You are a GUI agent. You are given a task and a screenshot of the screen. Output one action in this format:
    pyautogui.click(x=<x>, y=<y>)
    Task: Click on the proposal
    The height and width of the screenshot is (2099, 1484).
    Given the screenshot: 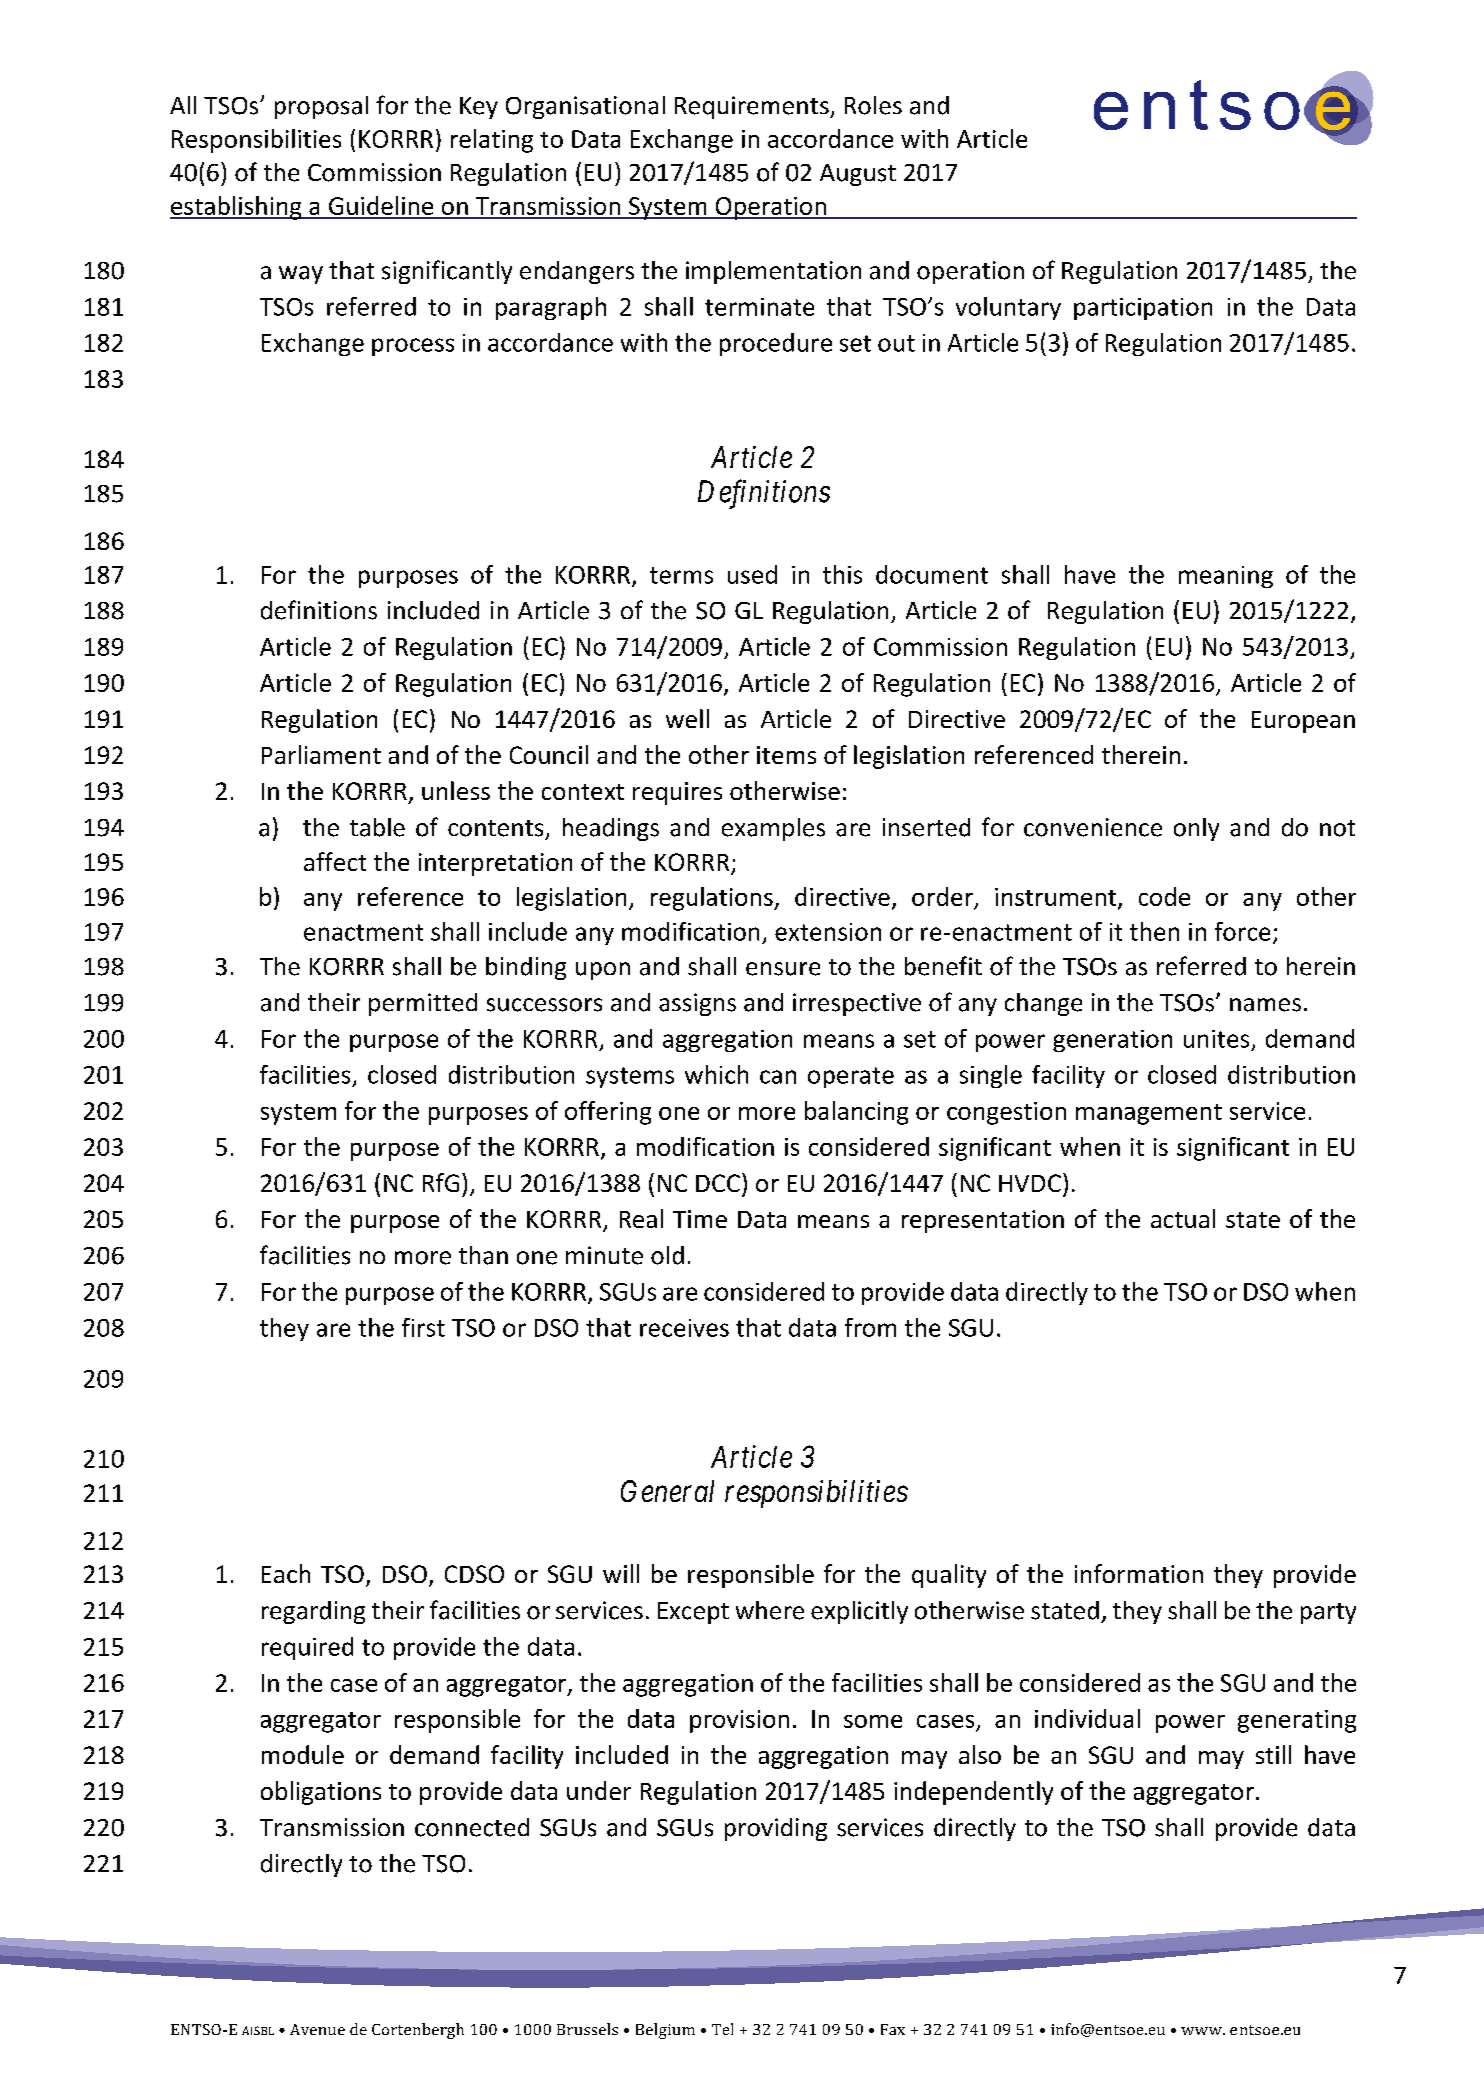 What is the action you would take?
    pyautogui.click(x=321, y=107)
